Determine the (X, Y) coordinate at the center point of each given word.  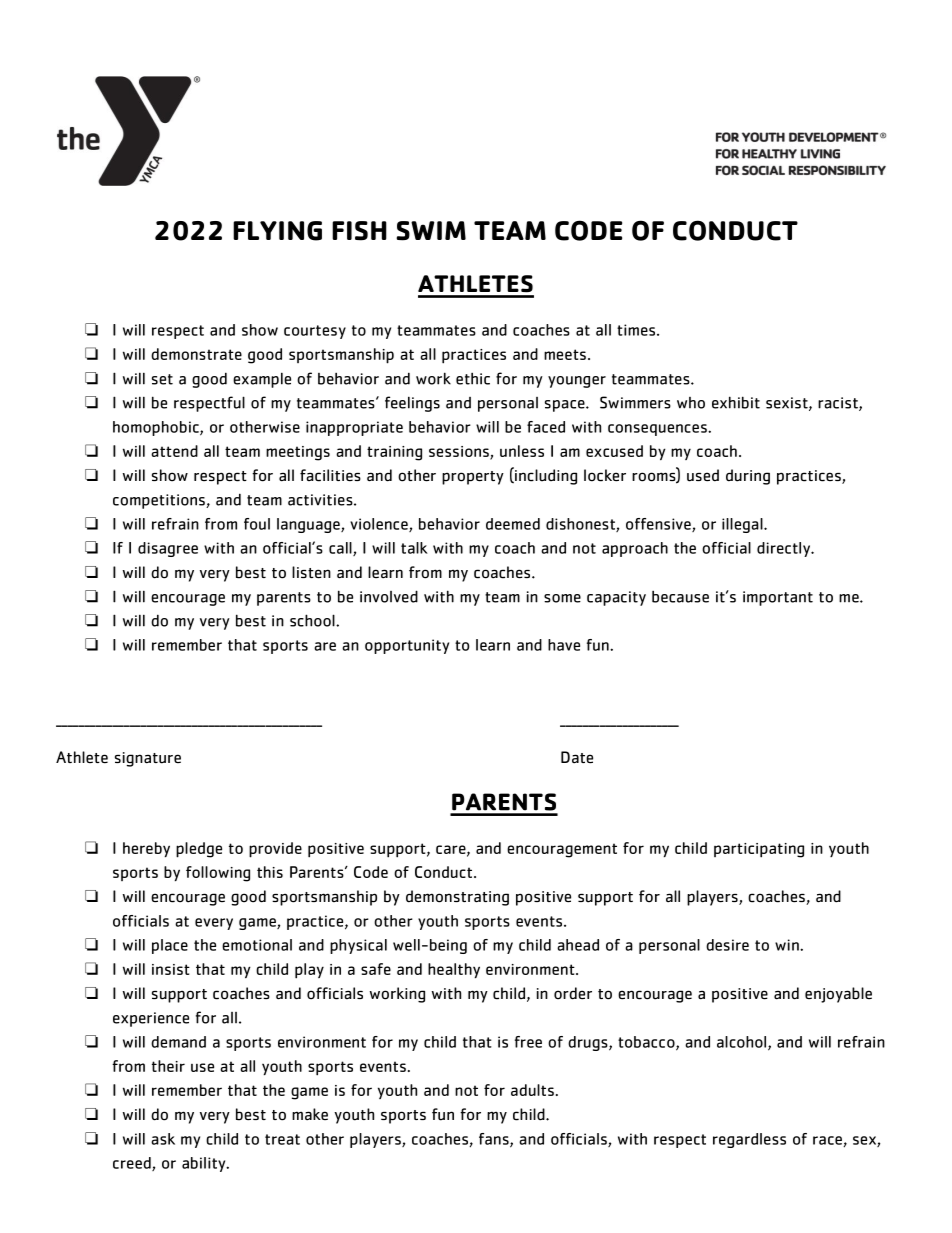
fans (495, 1140)
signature (148, 759)
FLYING (277, 231)
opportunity (407, 646)
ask (163, 1139)
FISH (359, 231)
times (636, 330)
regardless (749, 1140)
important (778, 598)
